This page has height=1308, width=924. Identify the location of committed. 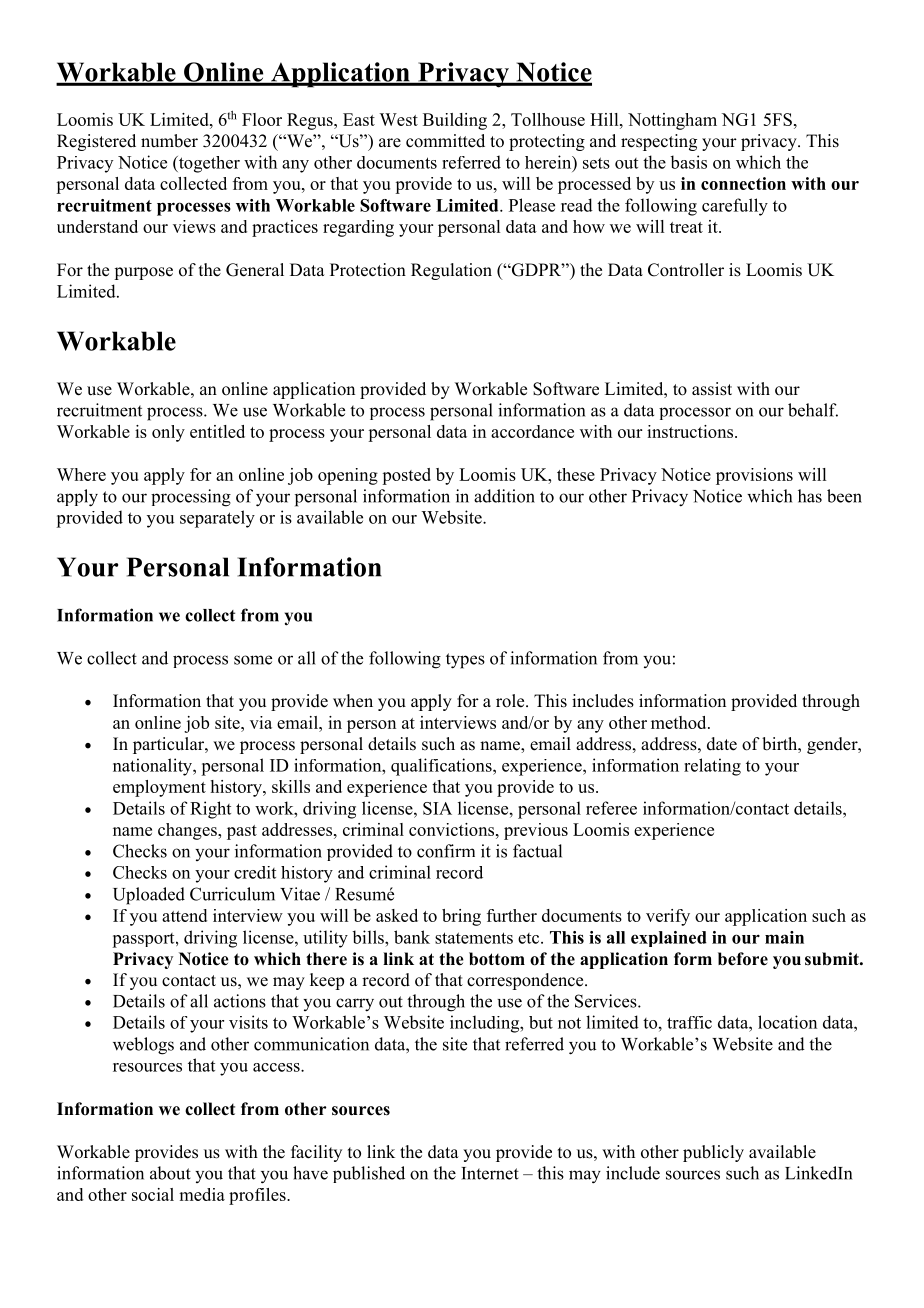
(445, 141).
